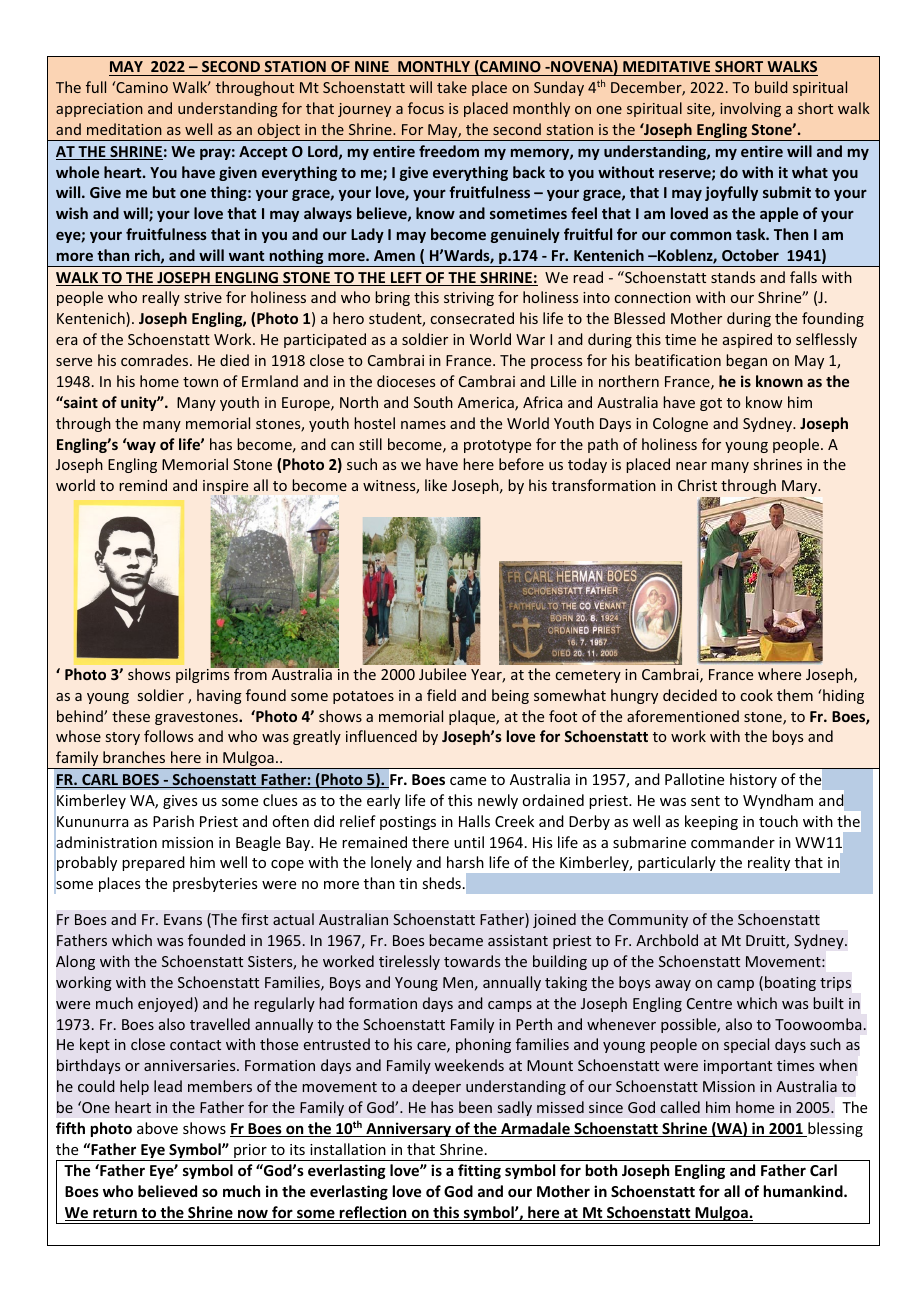 This screenshot has width=924, height=1308. What do you see at coordinates (691, 466) in the screenshot?
I see `near` at bounding box center [691, 466].
